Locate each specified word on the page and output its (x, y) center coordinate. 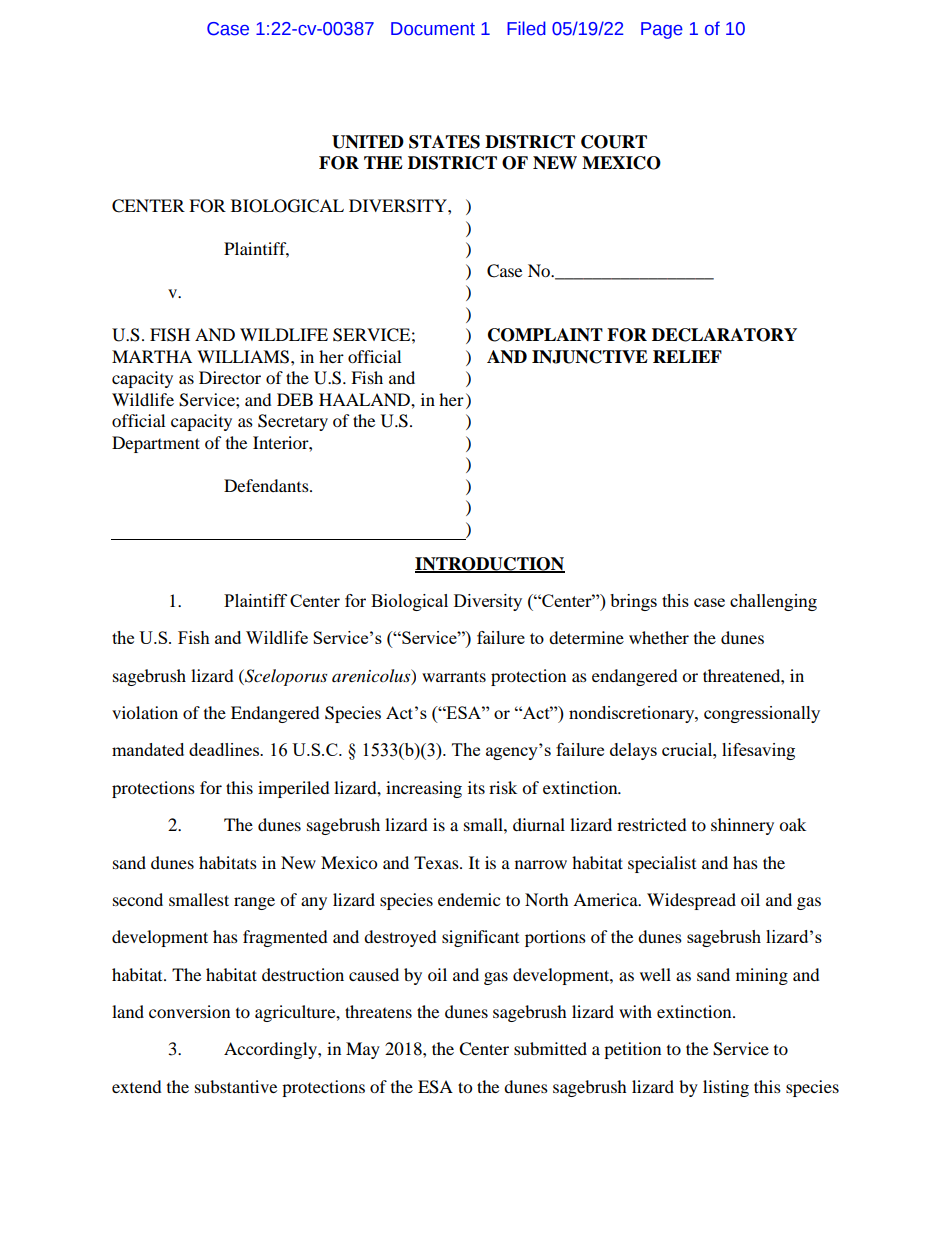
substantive (236, 1086)
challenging (773, 602)
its (476, 787)
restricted (652, 824)
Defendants (267, 485)
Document (433, 29)
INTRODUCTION (490, 564)
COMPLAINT (545, 335)
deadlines (225, 749)
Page (662, 30)
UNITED (368, 142)
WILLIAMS (244, 357)
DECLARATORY (724, 335)
